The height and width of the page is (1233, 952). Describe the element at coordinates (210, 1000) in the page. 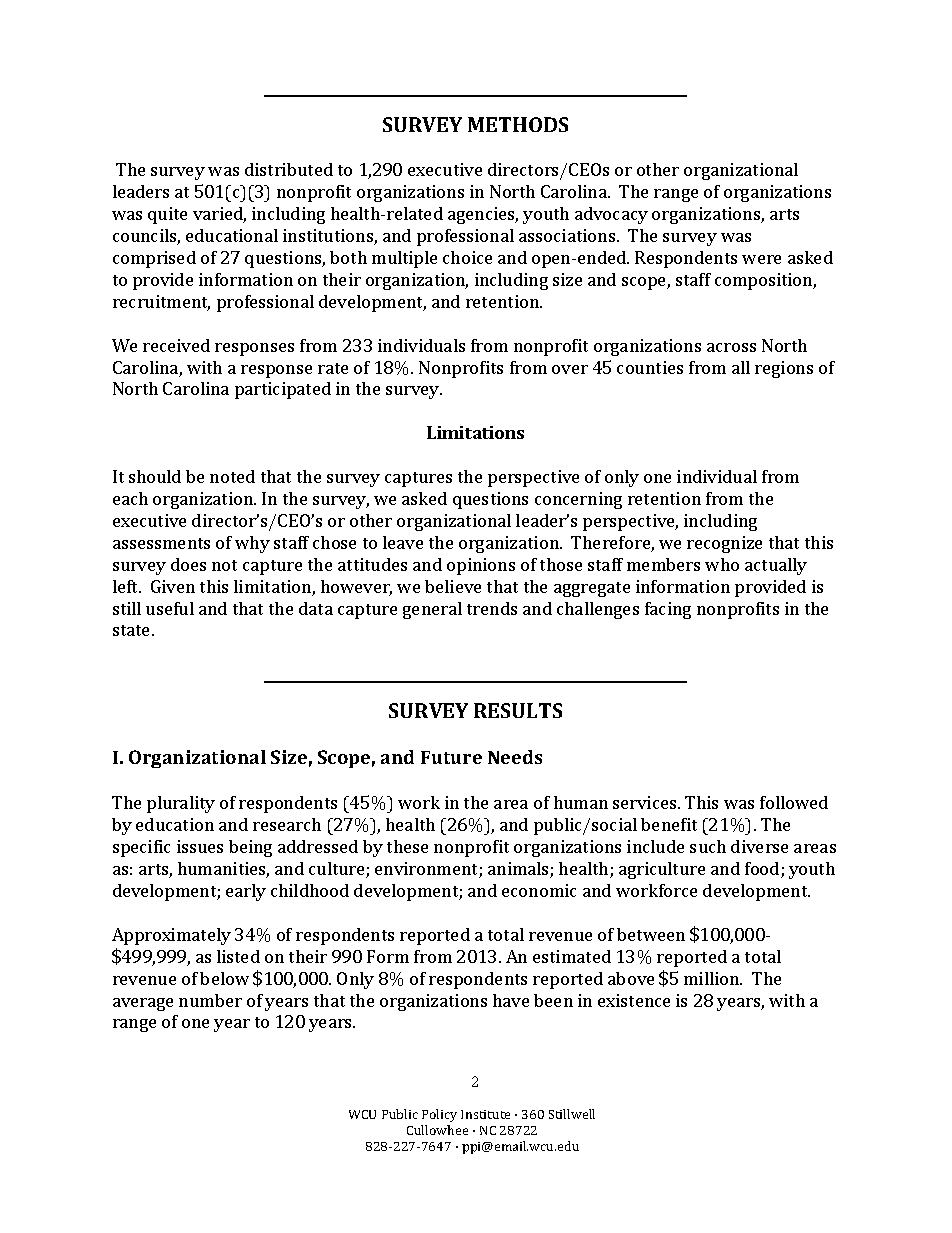

I see `number` at that location.
